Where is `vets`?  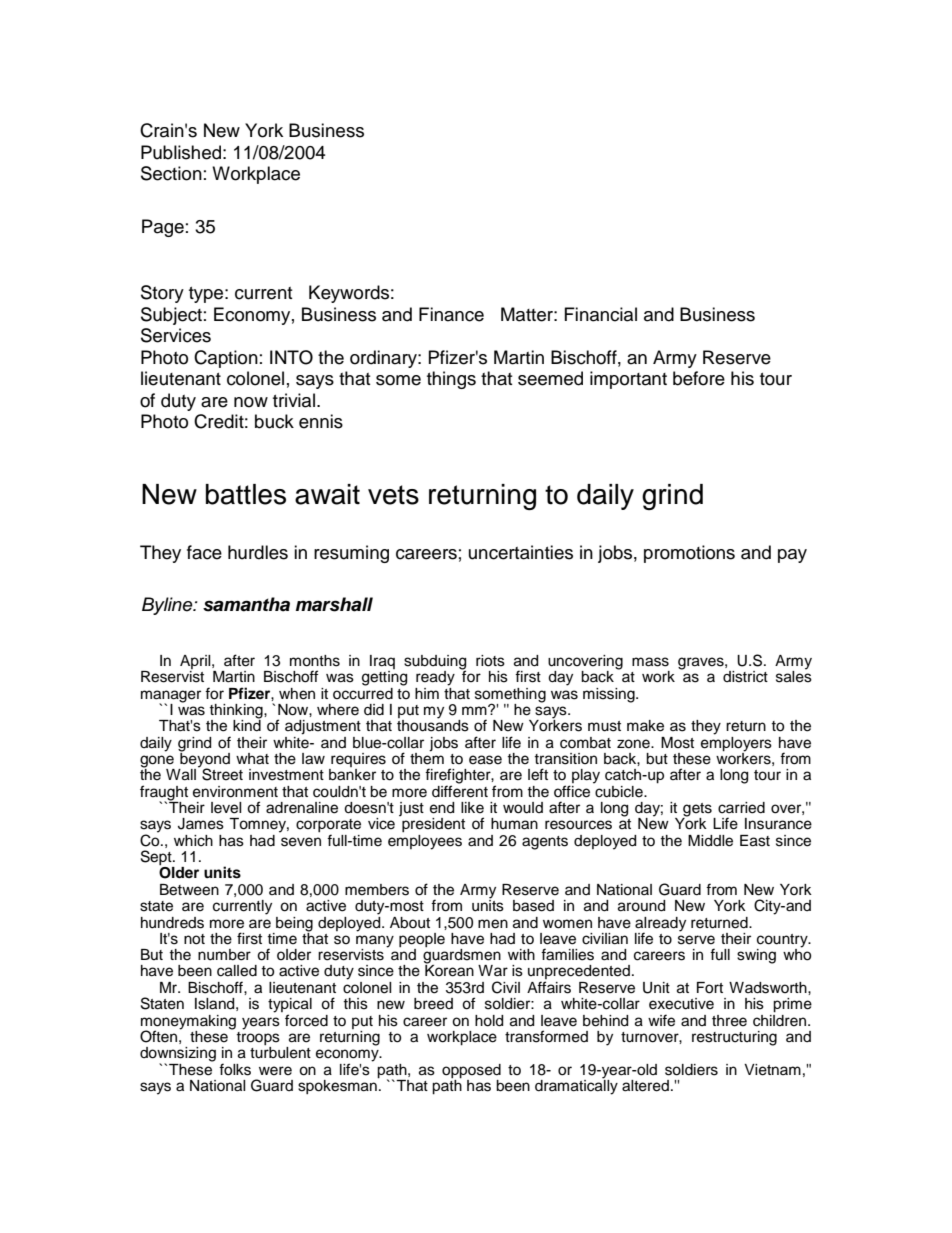
vets is located at coordinates (393, 495).
